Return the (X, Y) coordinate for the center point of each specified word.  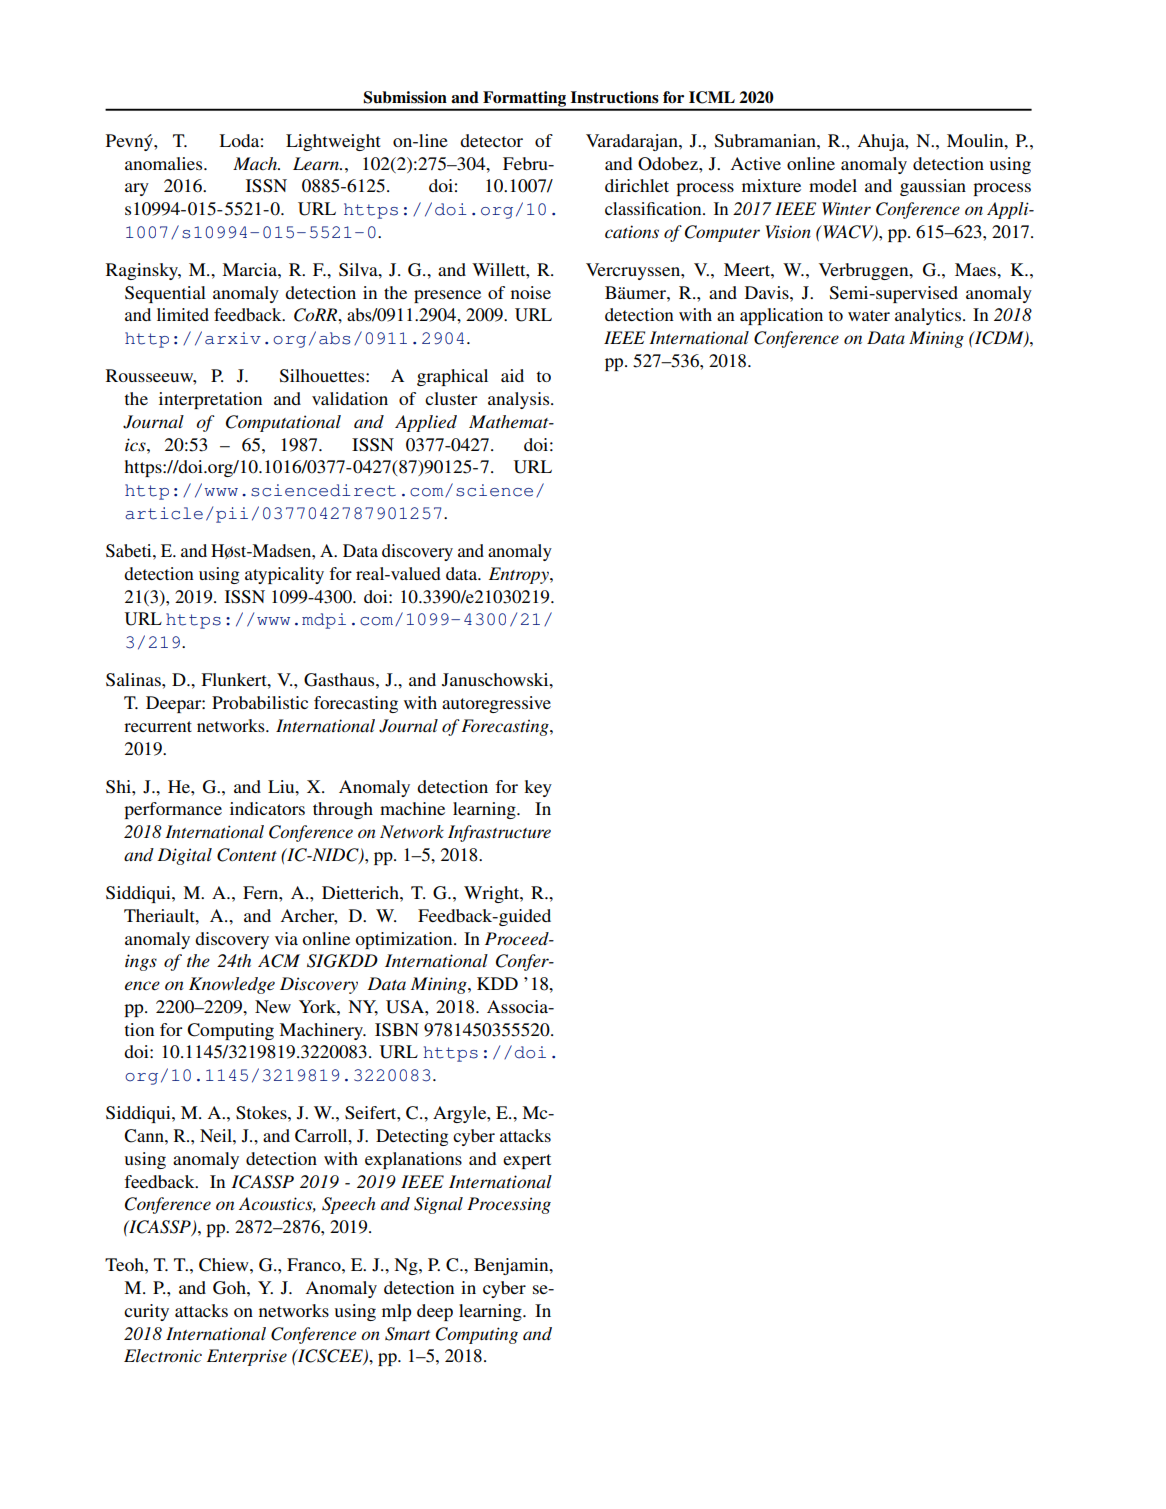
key (538, 788)
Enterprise (247, 1357)
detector (491, 140)
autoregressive (496, 704)
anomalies (165, 163)
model (833, 185)
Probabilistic (260, 702)
